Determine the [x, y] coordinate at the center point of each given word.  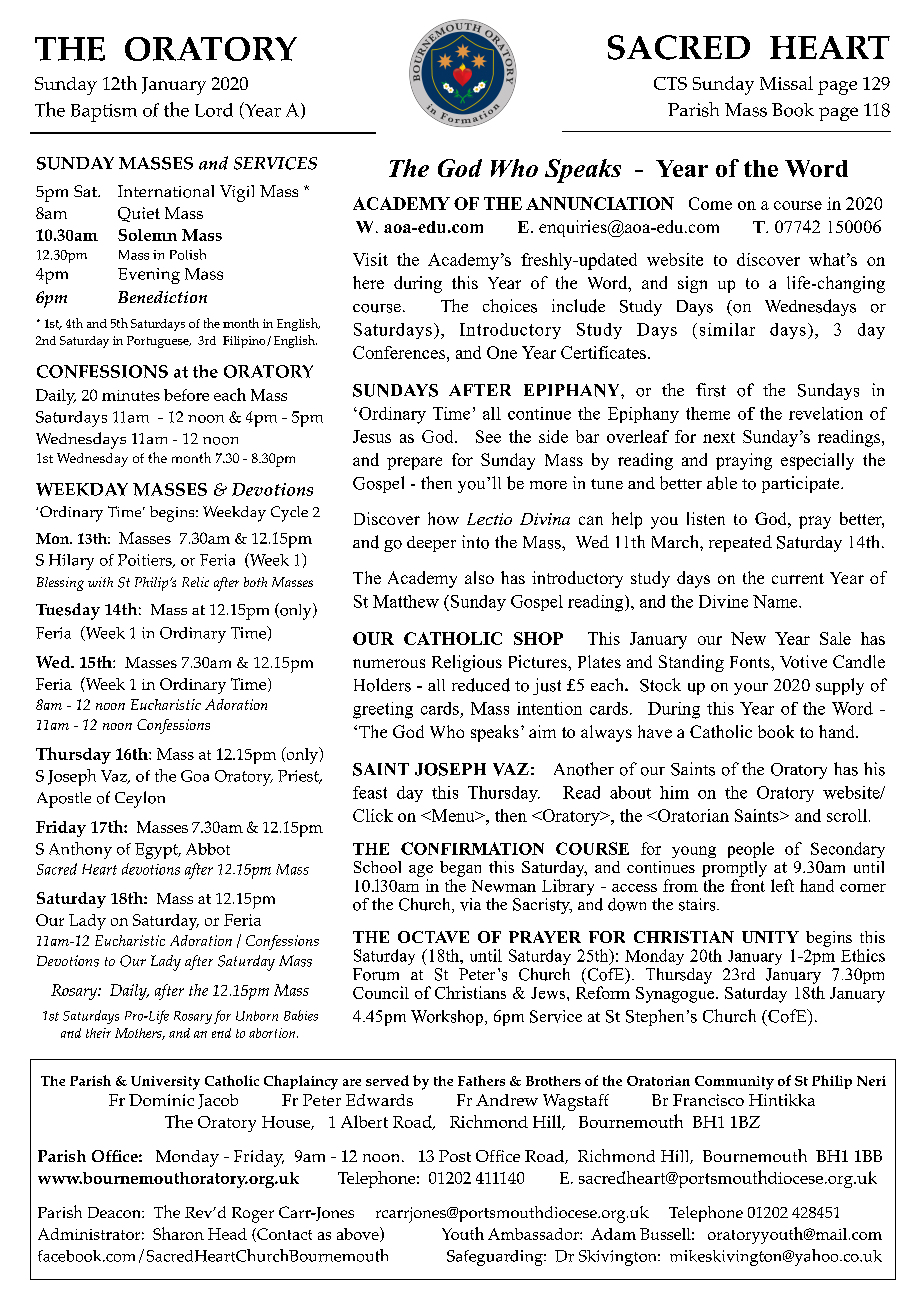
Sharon [178, 1233]
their [98, 1033]
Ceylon [140, 799]
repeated [740, 543]
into [475, 542]
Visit [370, 259]
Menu [453, 815]
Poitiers [146, 561]
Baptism [104, 113]
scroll [847, 815]
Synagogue [676, 995]
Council [381, 992]
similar [727, 329]
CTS [670, 83]
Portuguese [159, 342]
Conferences [399, 352]
